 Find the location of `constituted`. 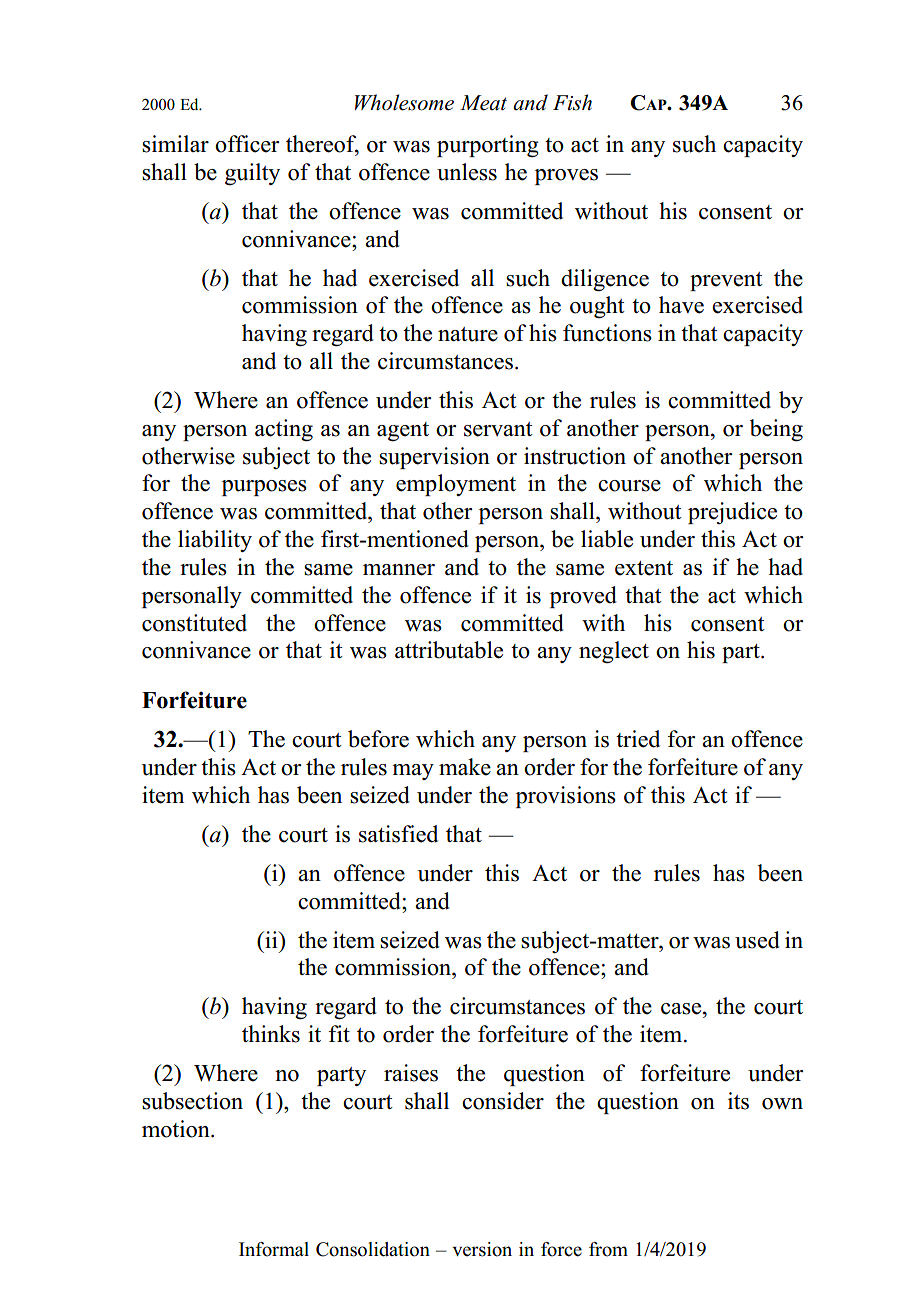

constituted is located at coordinates (194, 623).
